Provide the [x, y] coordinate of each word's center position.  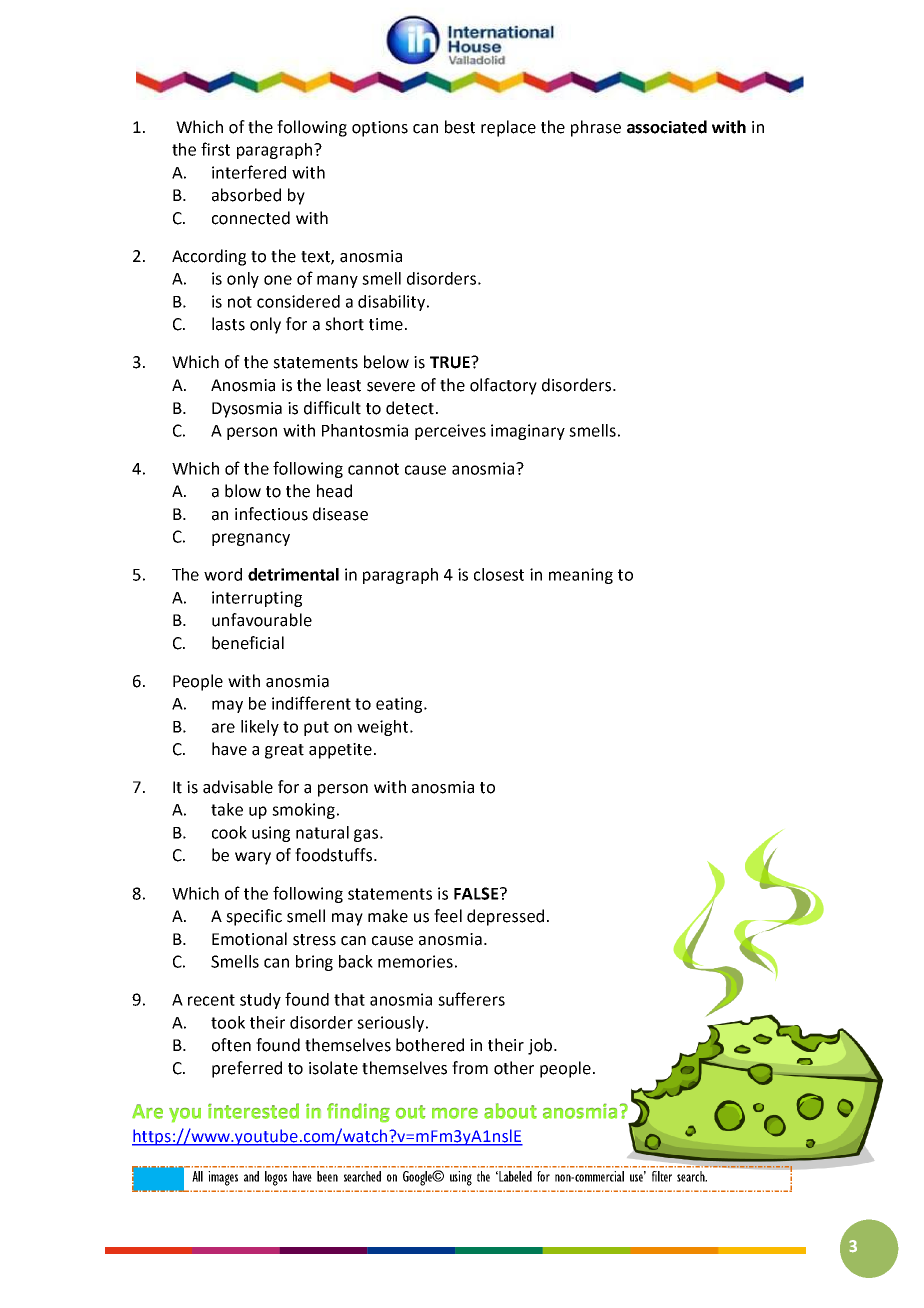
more [455, 1113]
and [251, 1176]
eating [400, 705]
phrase [596, 128]
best [460, 127]
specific [254, 917]
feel [448, 916]
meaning [581, 576]
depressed [505, 917]
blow [243, 491]
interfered [249, 172]
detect [411, 408]
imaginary [528, 432]
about [510, 1111]
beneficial [248, 643]
